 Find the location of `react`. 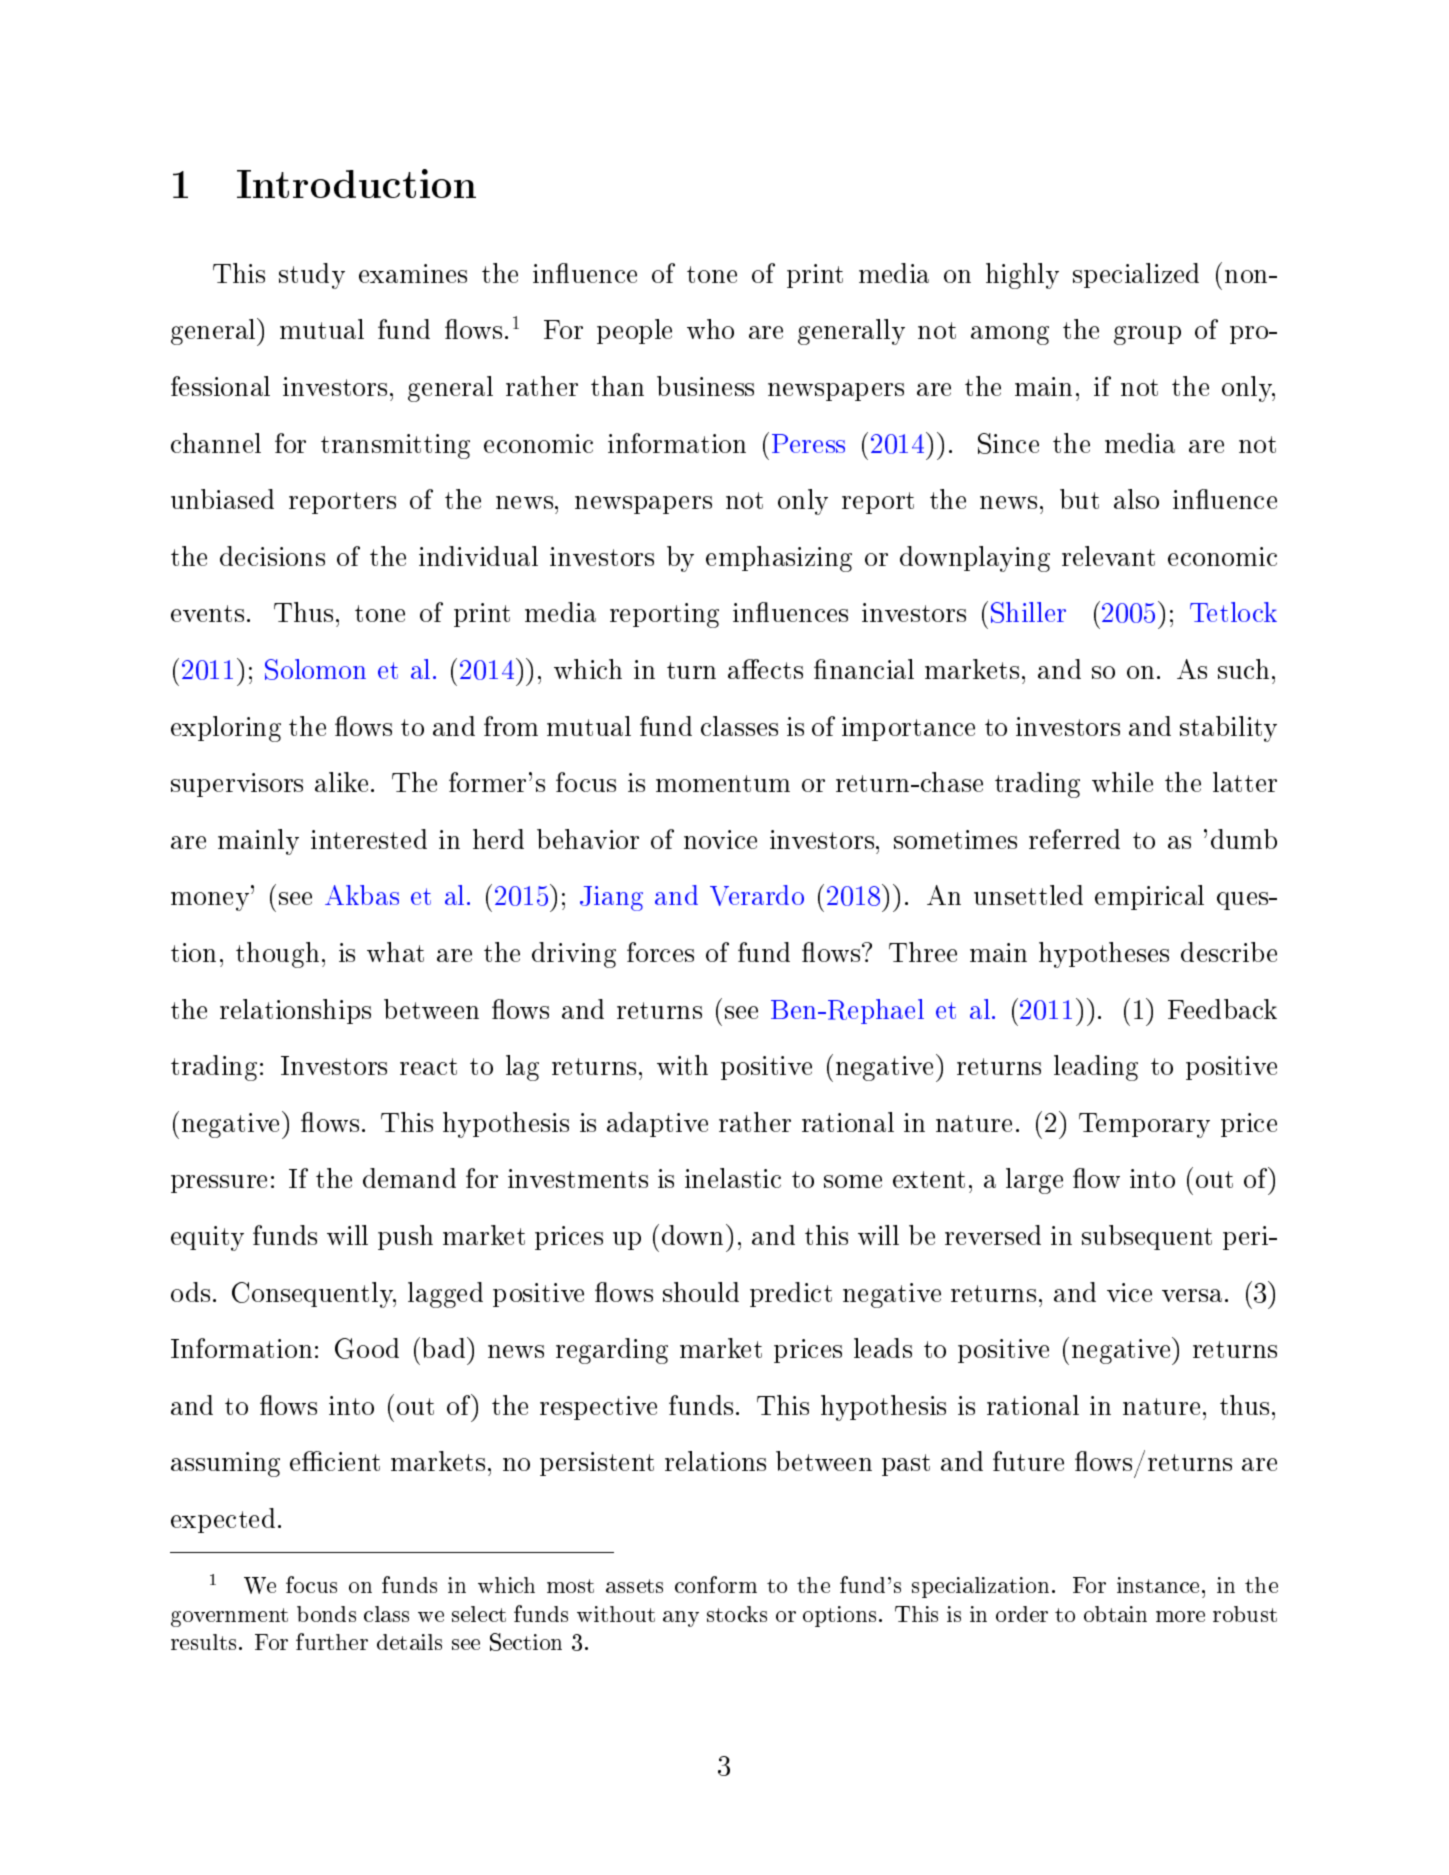

react is located at coordinates (428, 1066).
